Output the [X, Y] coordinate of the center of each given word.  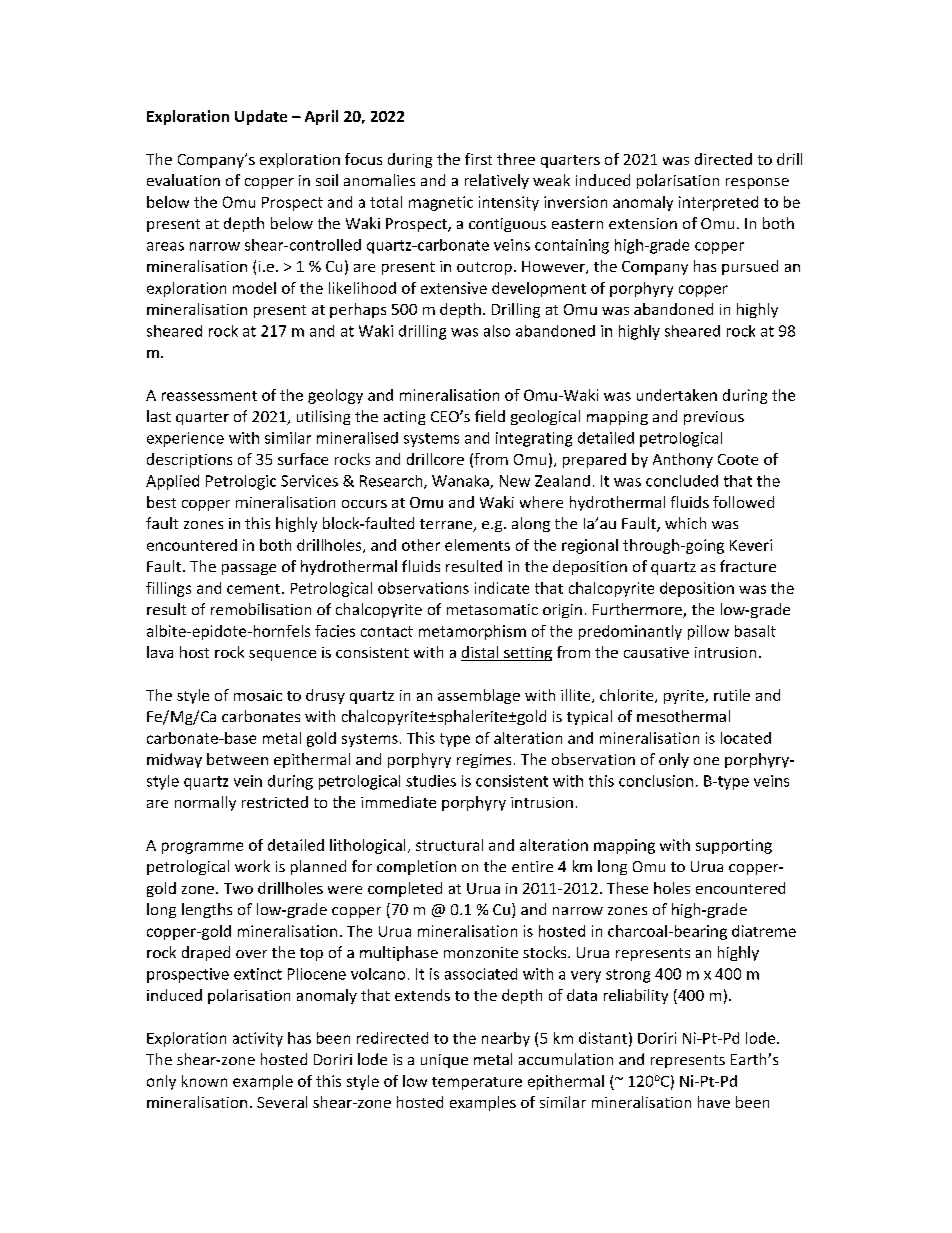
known [204, 1081]
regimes [484, 761]
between [237, 759]
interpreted [718, 203]
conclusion [656, 781]
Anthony [683, 460]
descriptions [189, 460]
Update [261, 117]
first [478, 159]
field [490, 416]
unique [444, 1061]
